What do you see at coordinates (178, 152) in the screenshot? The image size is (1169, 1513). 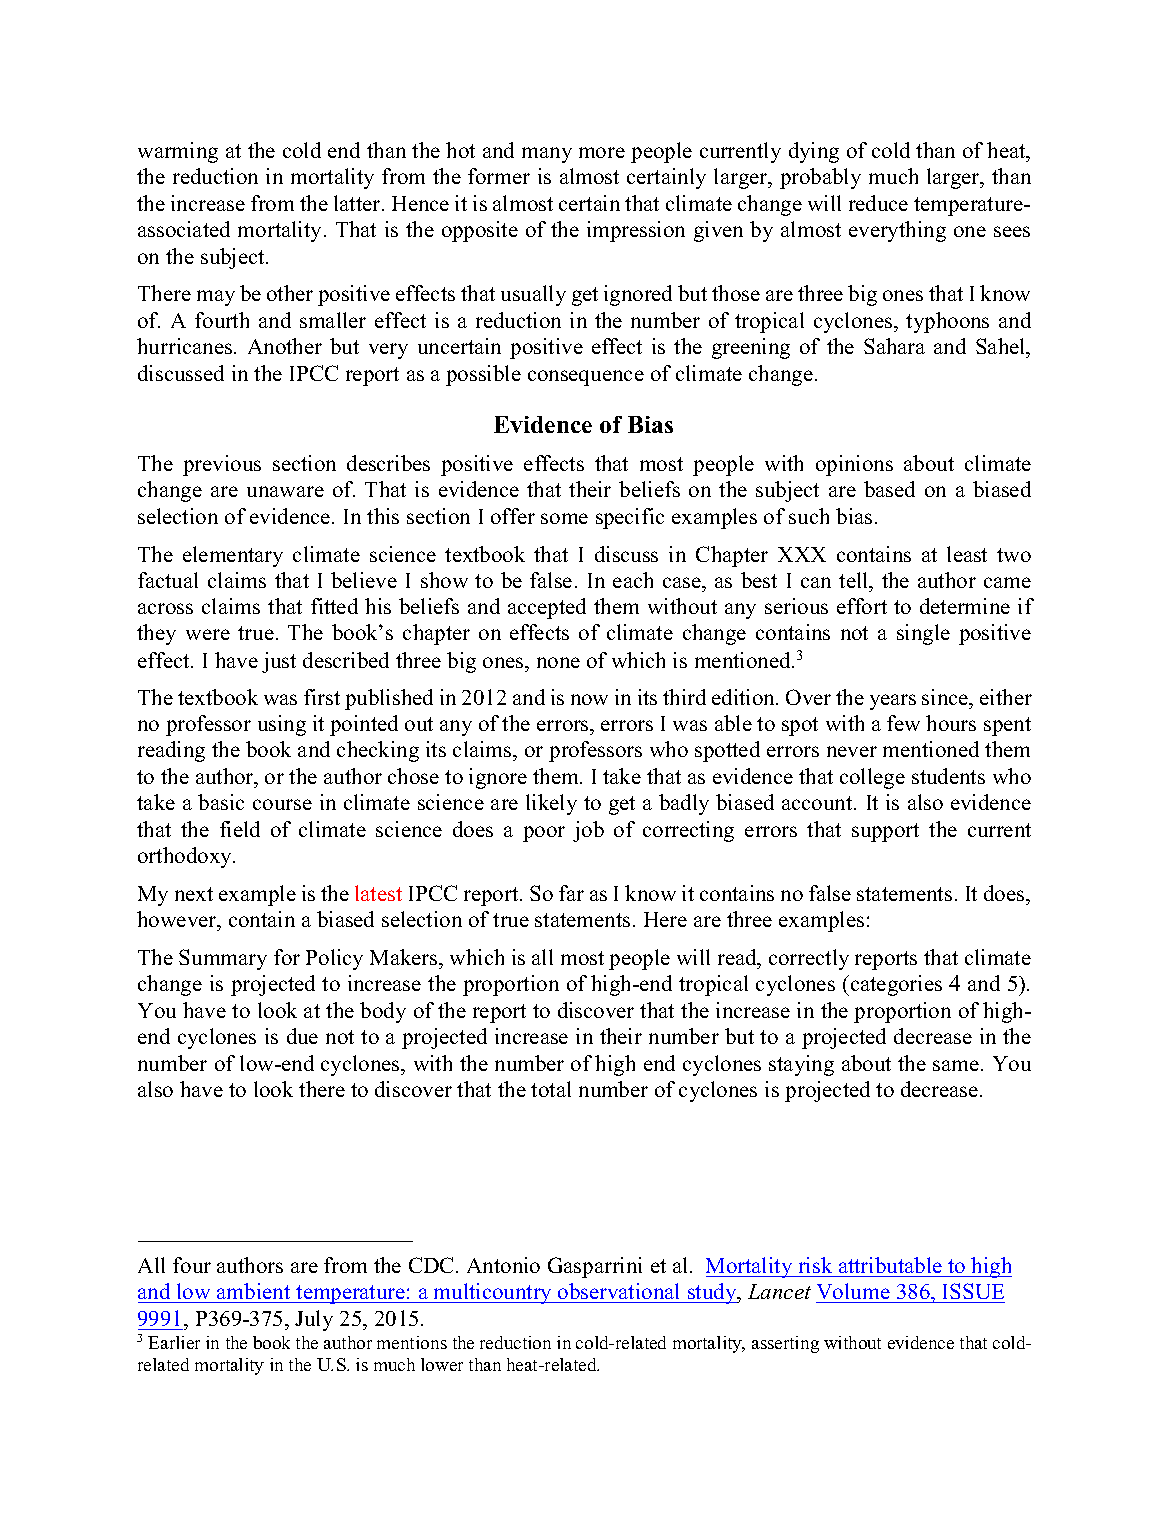 I see `warming` at bounding box center [178, 152].
